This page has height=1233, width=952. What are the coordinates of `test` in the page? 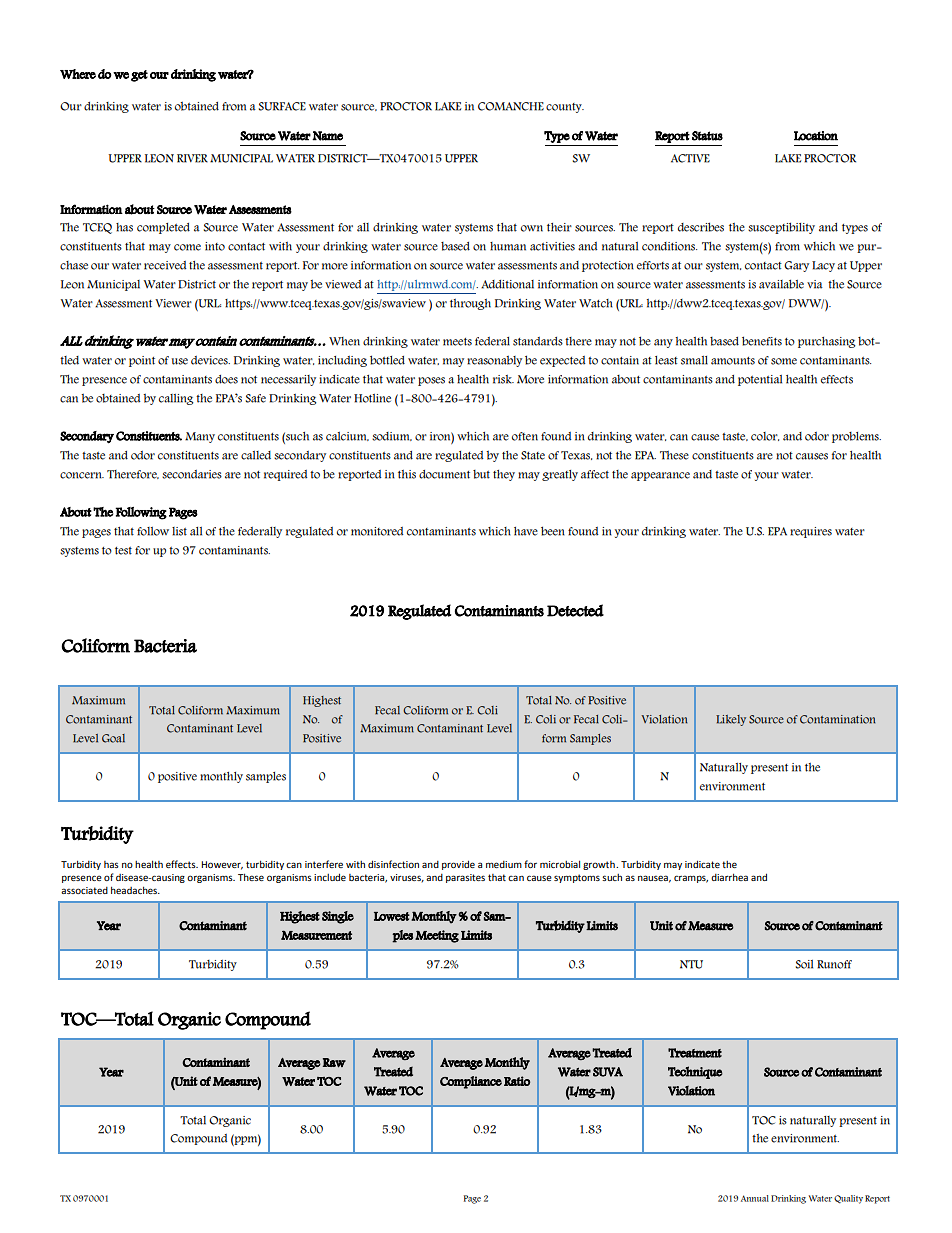 It's located at (123, 551).
